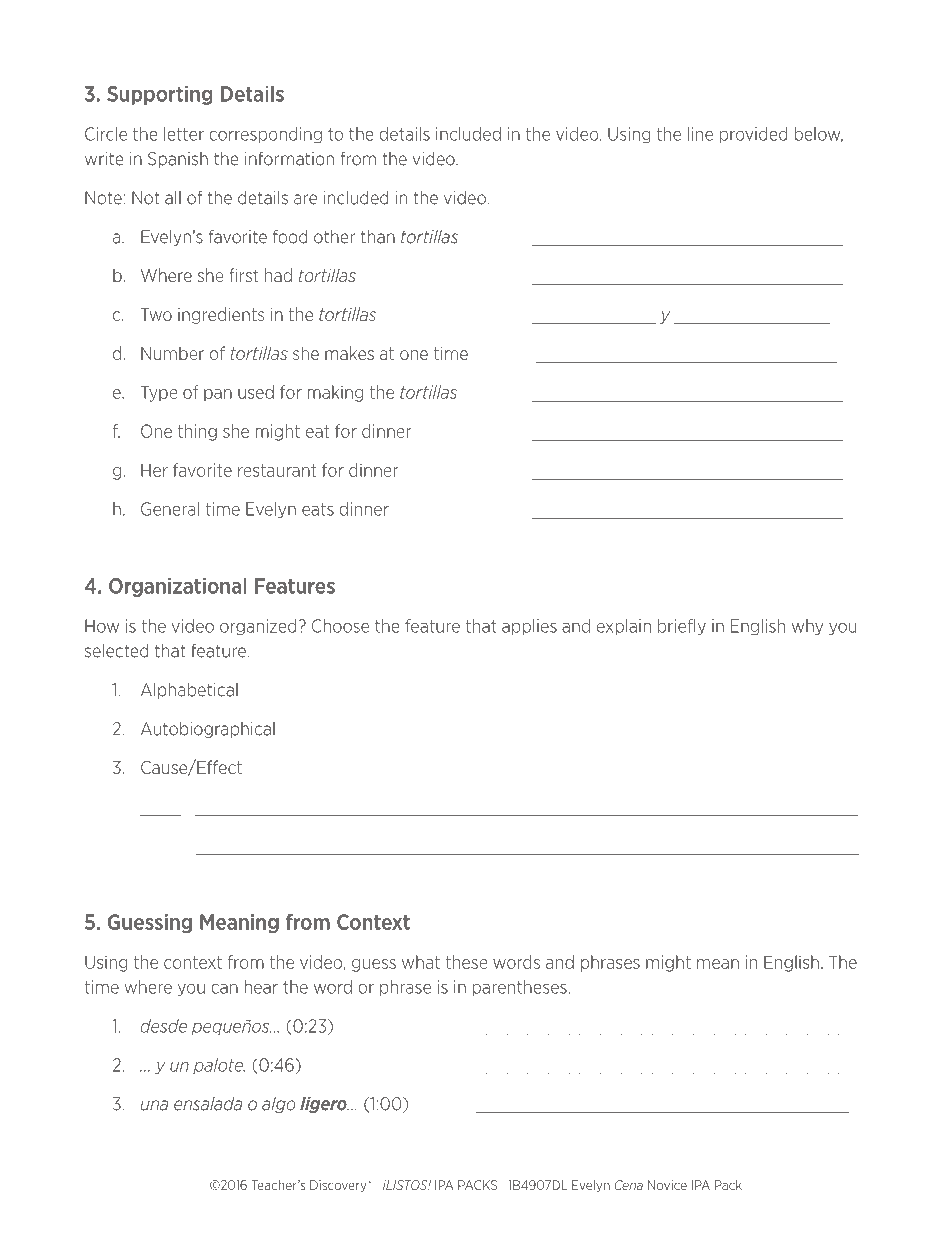 The width and height of the screenshot is (952, 1233). Describe the element at coordinates (807, 627) in the screenshot. I see `why` at that location.
